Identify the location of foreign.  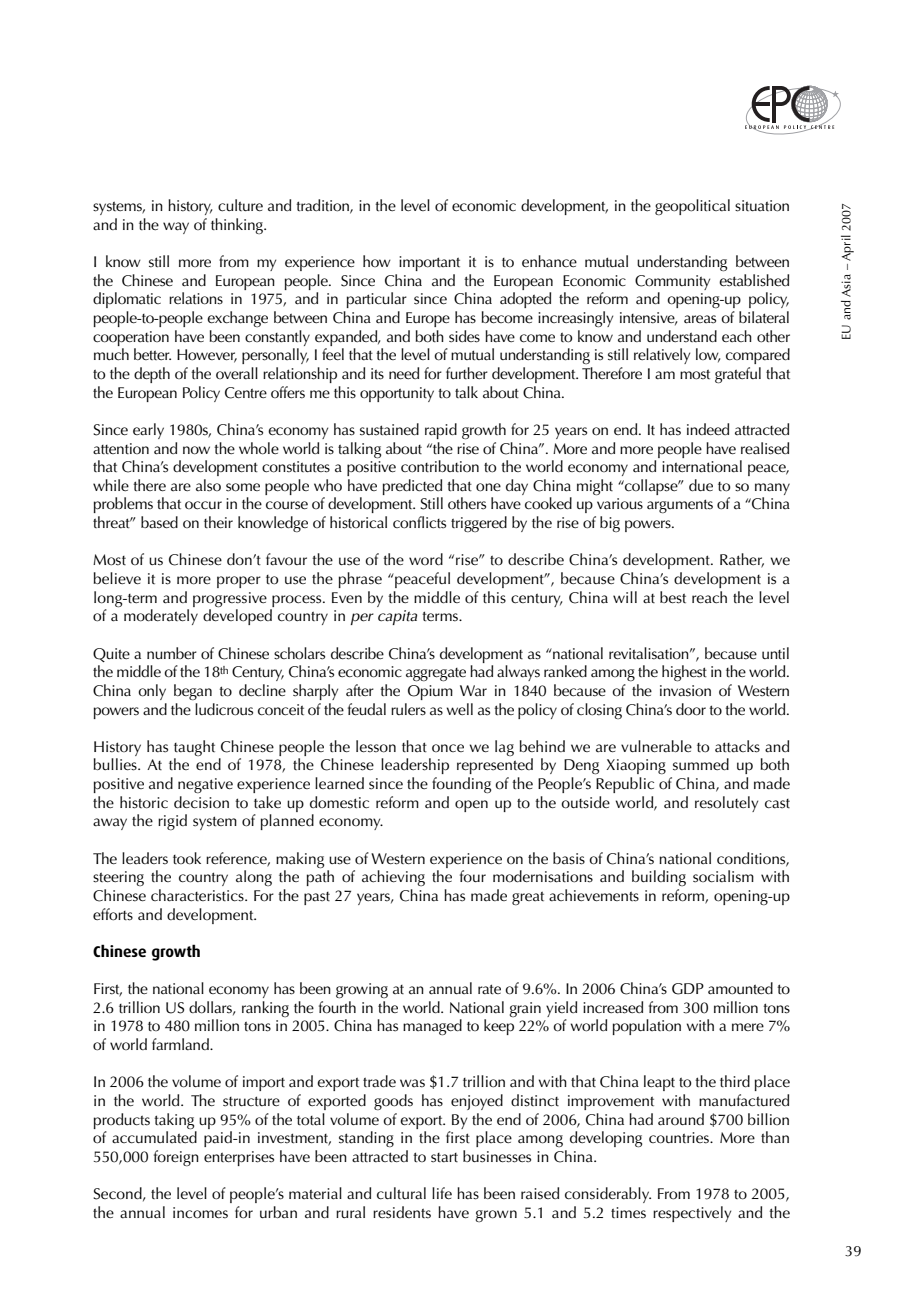
(176, 1158).
